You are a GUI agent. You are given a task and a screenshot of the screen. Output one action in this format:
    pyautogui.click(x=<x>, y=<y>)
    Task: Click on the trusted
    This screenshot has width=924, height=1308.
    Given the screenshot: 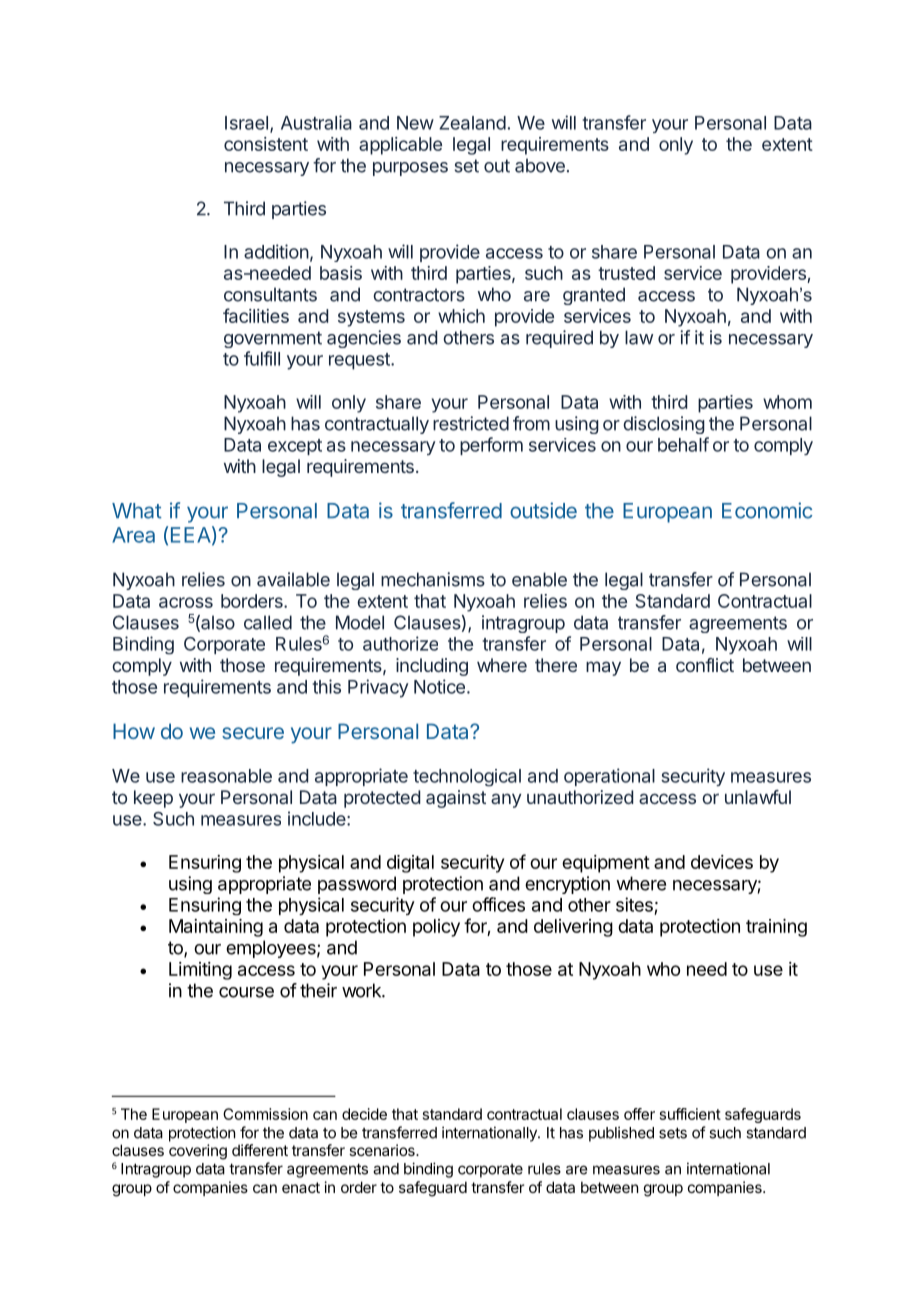 What is the action you would take?
    pyautogui.click(x=626, y=273)
